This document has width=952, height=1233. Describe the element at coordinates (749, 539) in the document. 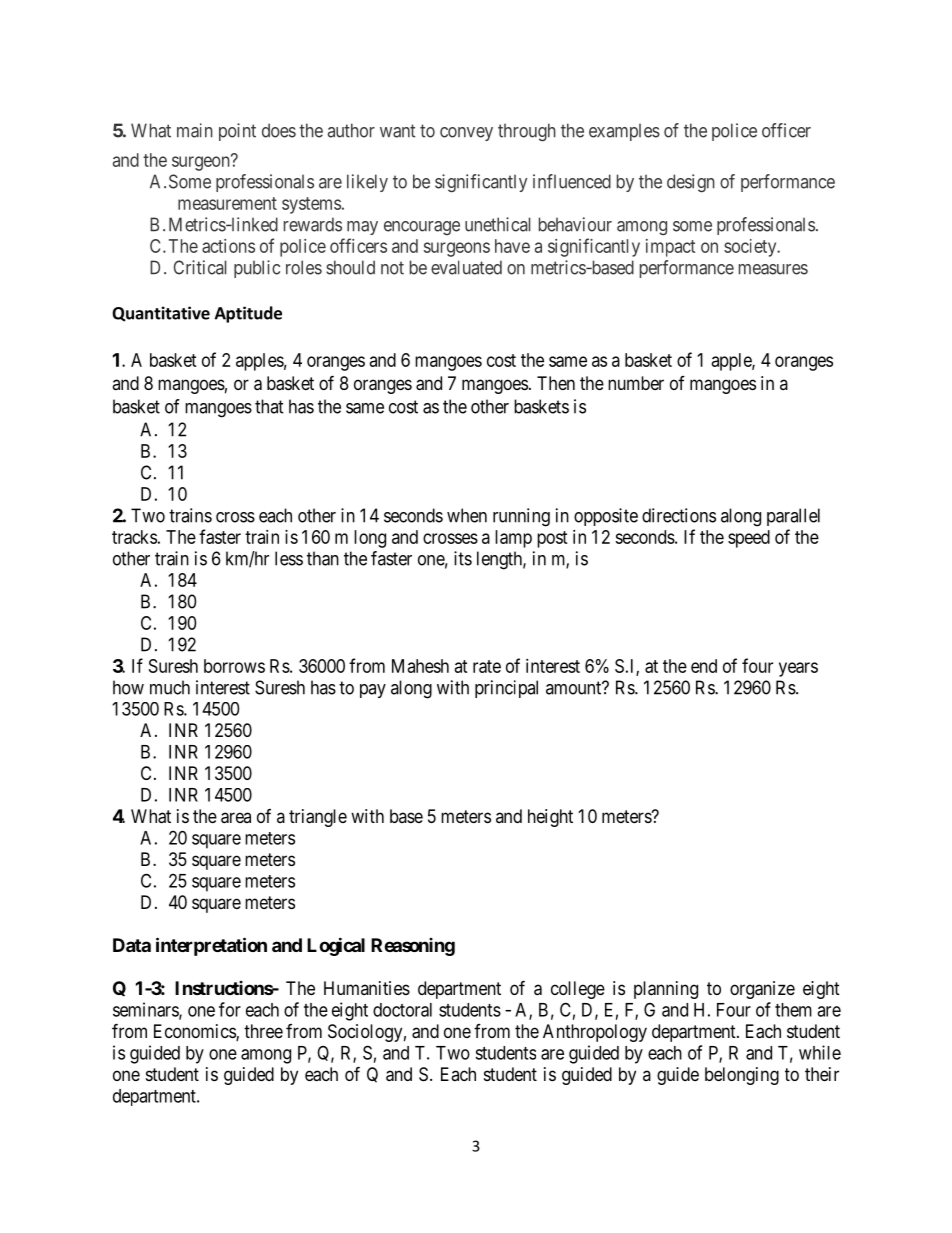

I see `speed` at that location.
